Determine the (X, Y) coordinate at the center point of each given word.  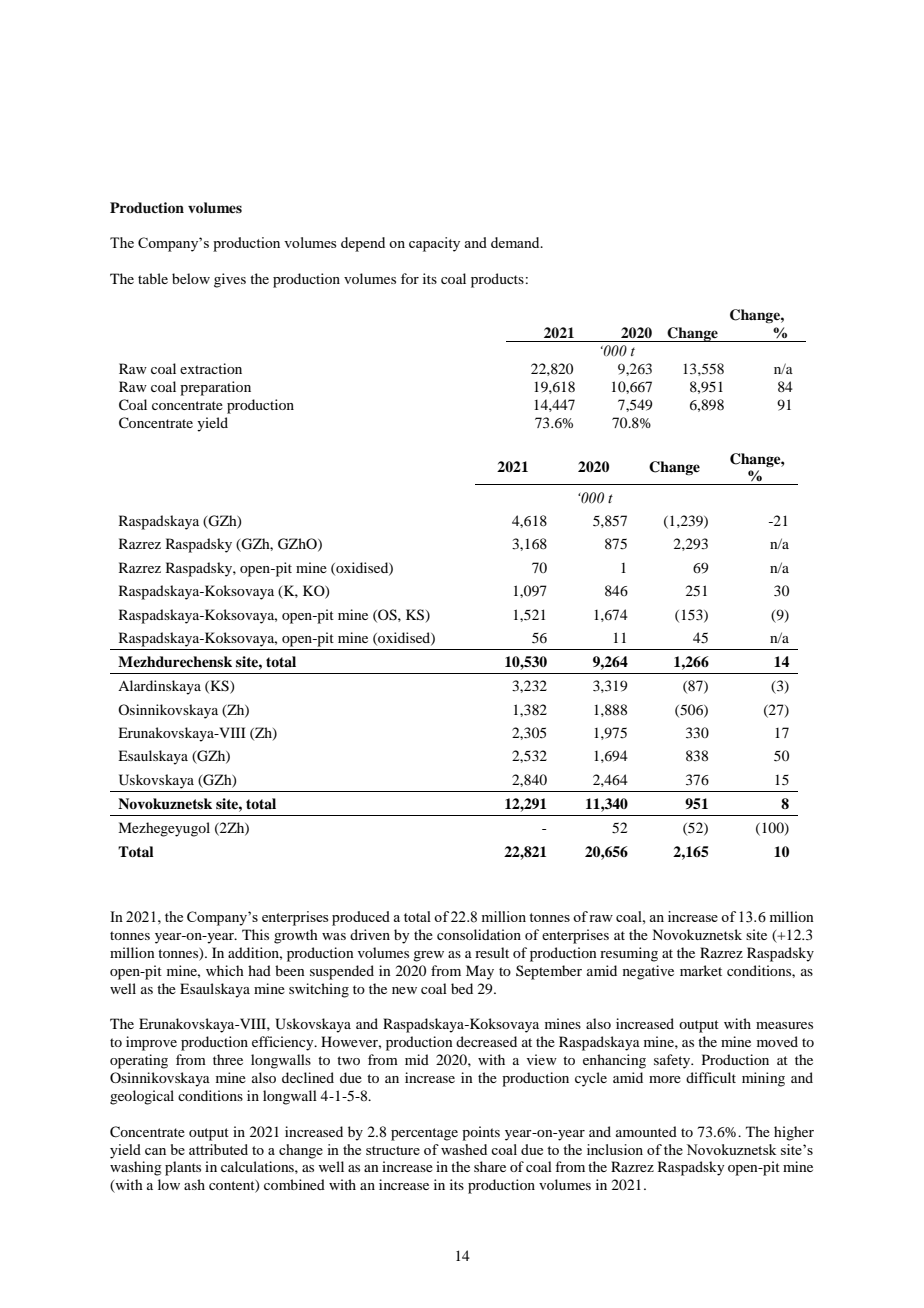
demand (516, 242)
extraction (211, 368)
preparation (215, 388)
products (497, 280)
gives (230, 280)
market (701, 970)
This (255, 934)
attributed (218, 1149)
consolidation (479, 934)
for (410, 278)
